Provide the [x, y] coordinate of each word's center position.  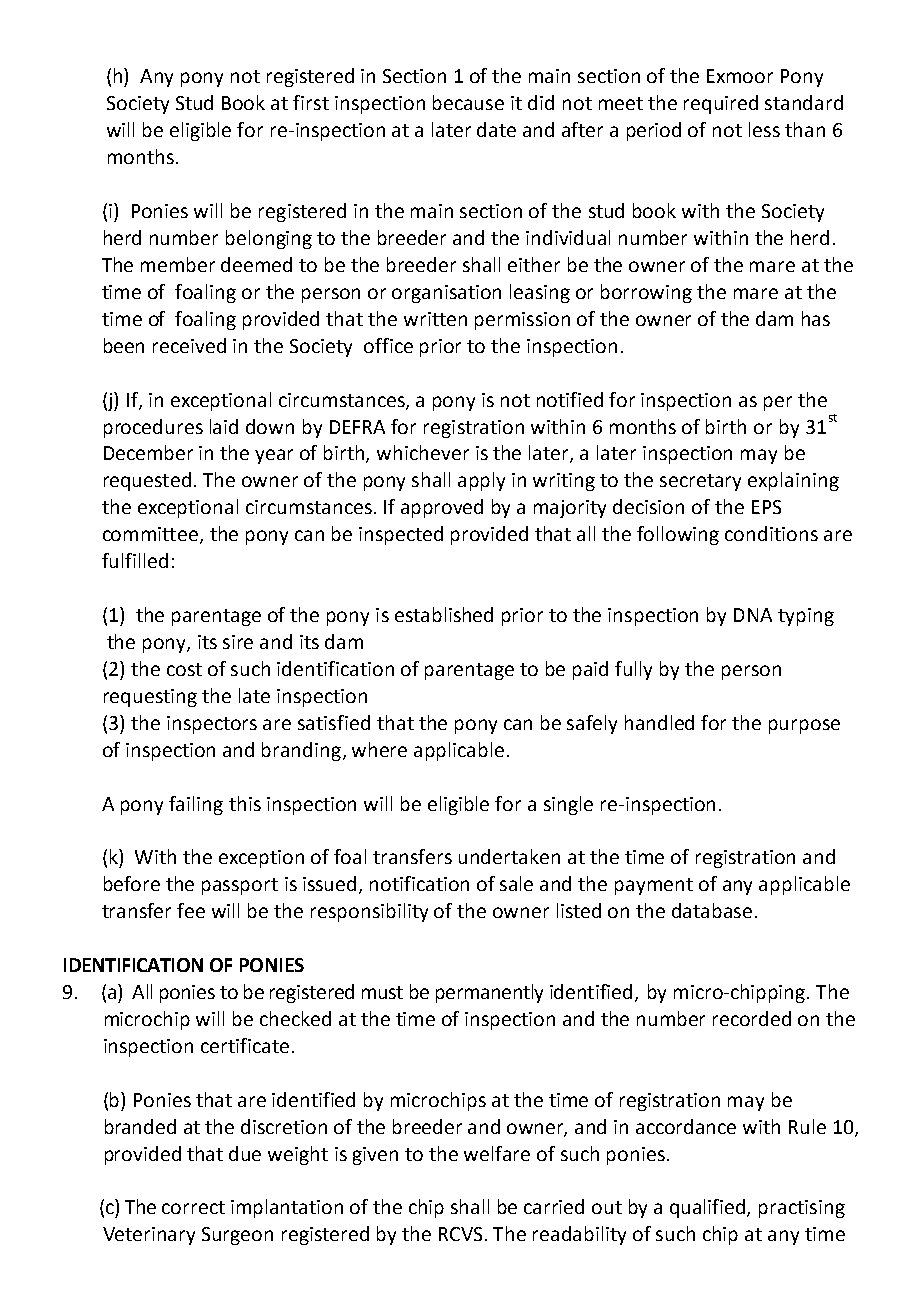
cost [184, 669]
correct [193, 1207]
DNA [753, 615]
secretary [700, 482]
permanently [489, 993]
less [764, 129]
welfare [497, 1153]
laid [224, 426]
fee [191, 910]
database [712, 910]
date [496, 129]
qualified [709, 1208]
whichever [423, 452]
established [444, 614]
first [311, 102]
